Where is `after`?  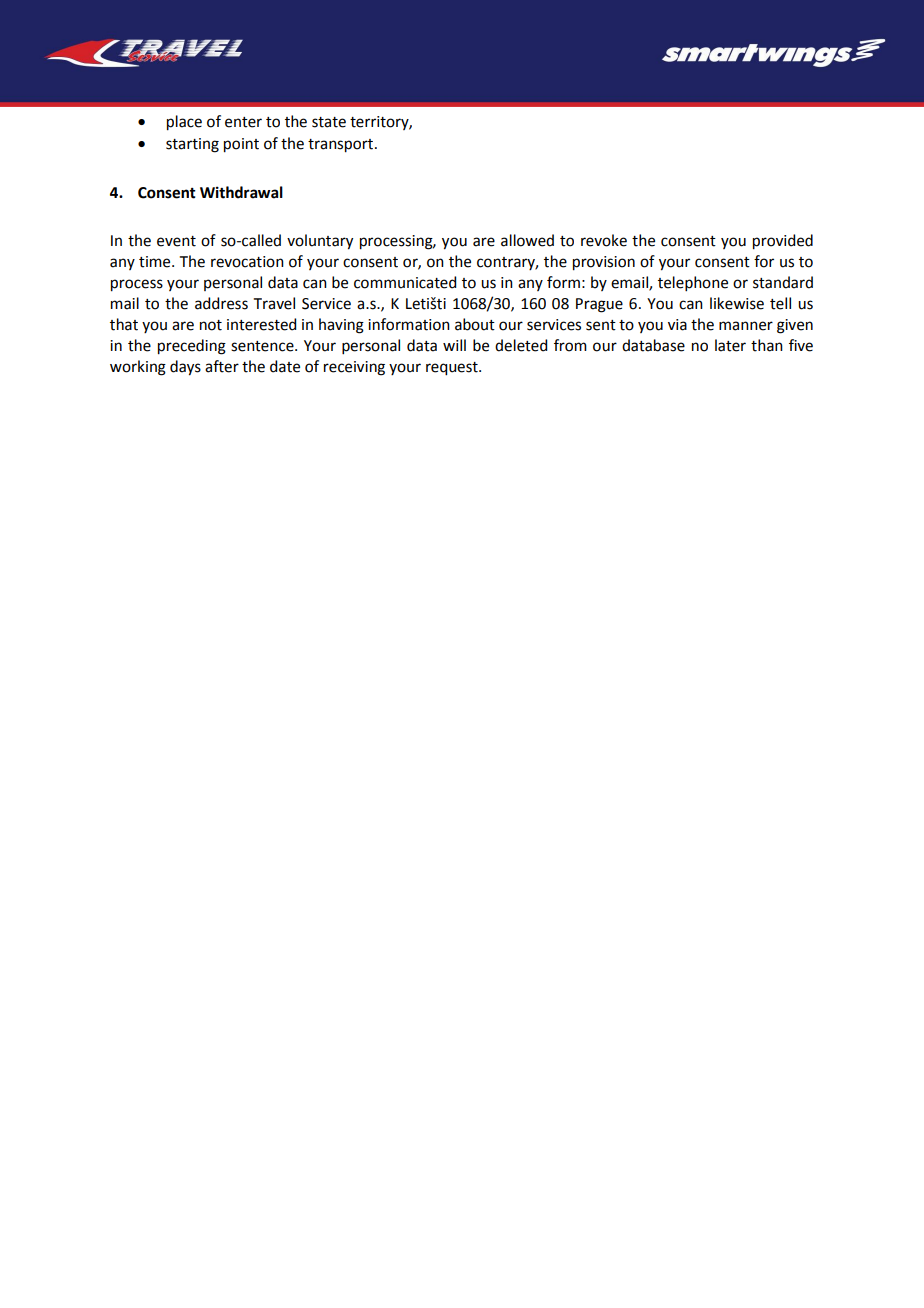
after is located at coordinates (222, 366).
